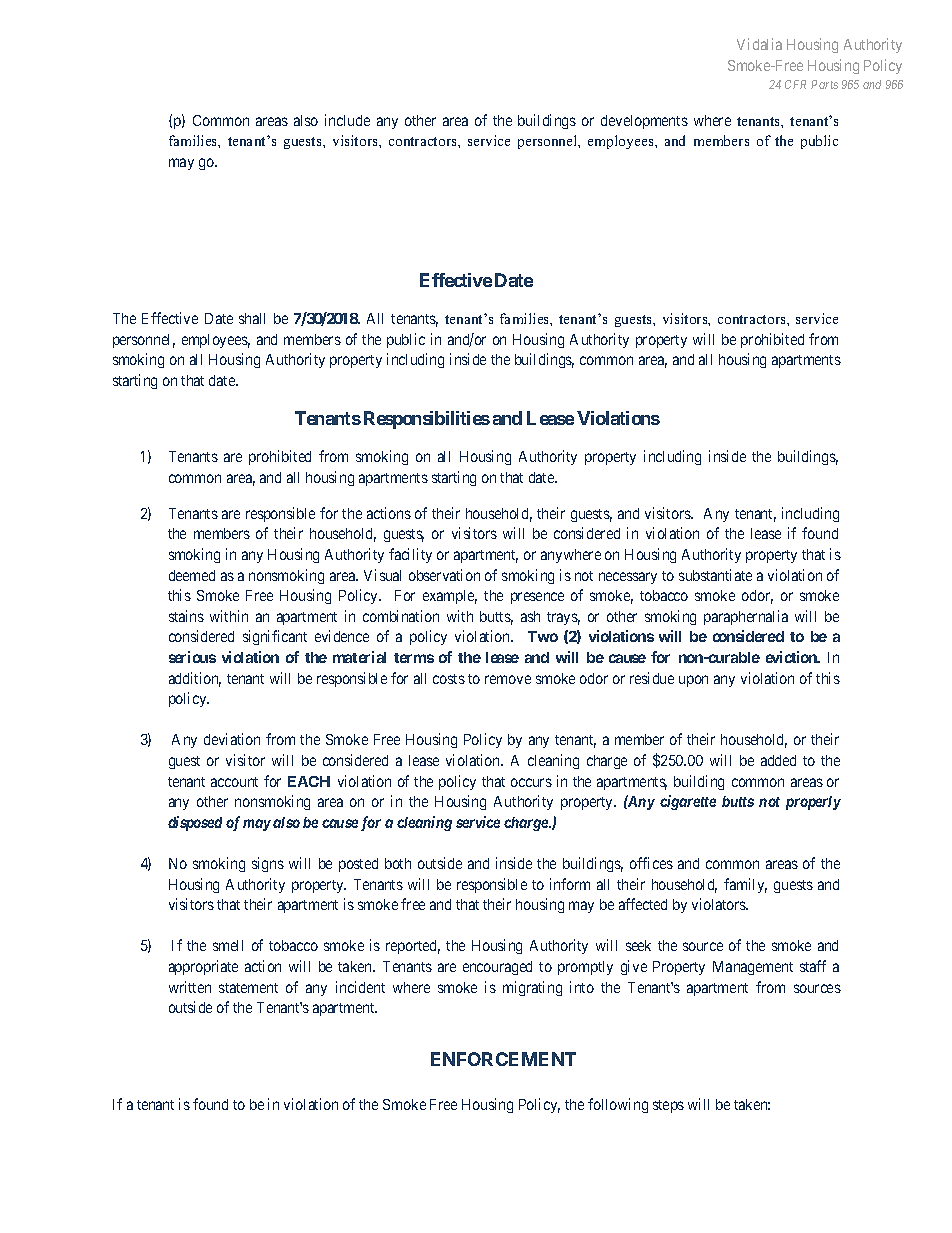 The width and height of the screenshot is (952, 1233). I want to click on shall, so click(252, 318).
